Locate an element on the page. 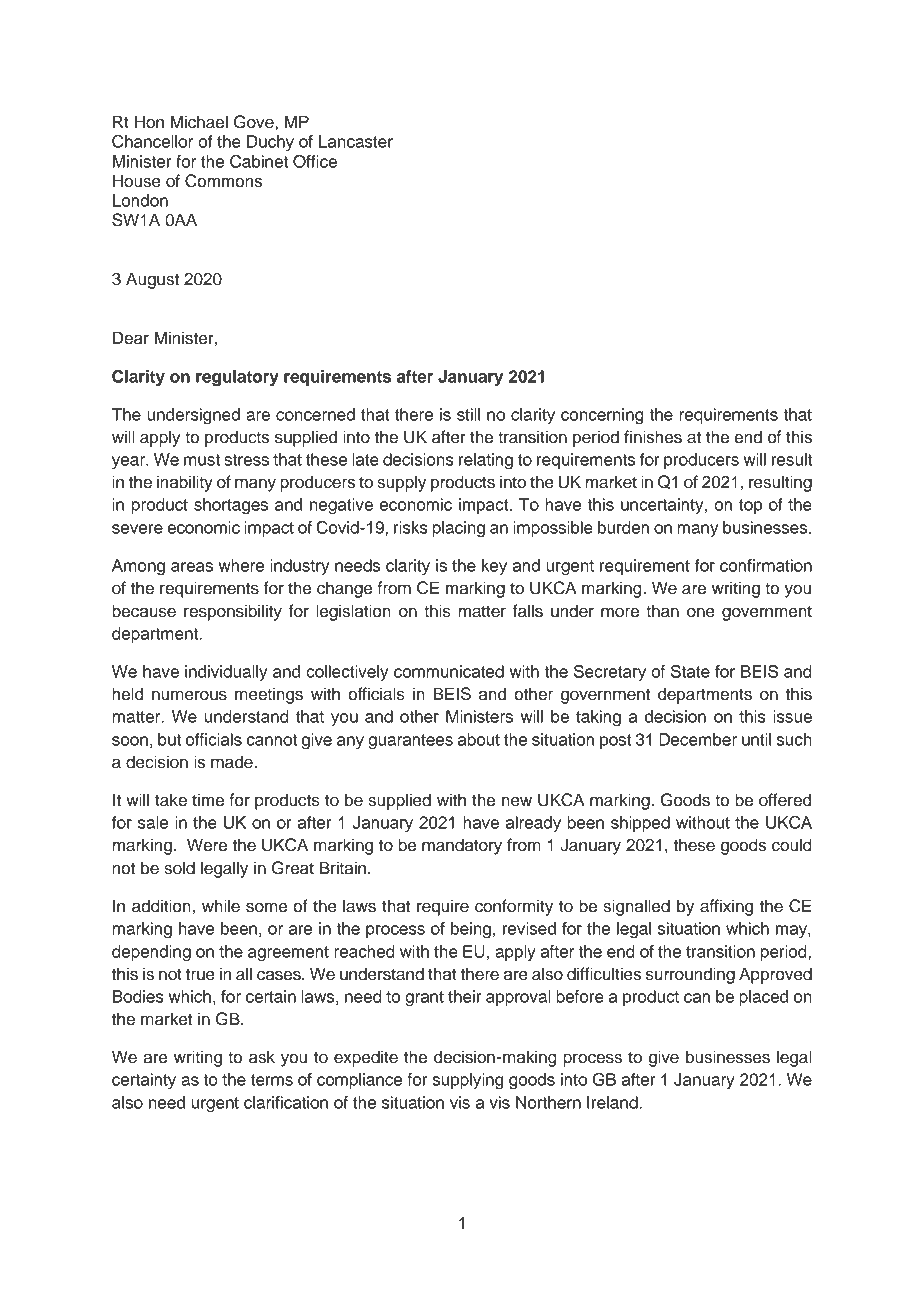 The width and height of the image is (924, 1308). Lancaster is located at coordinates (356, 141).
